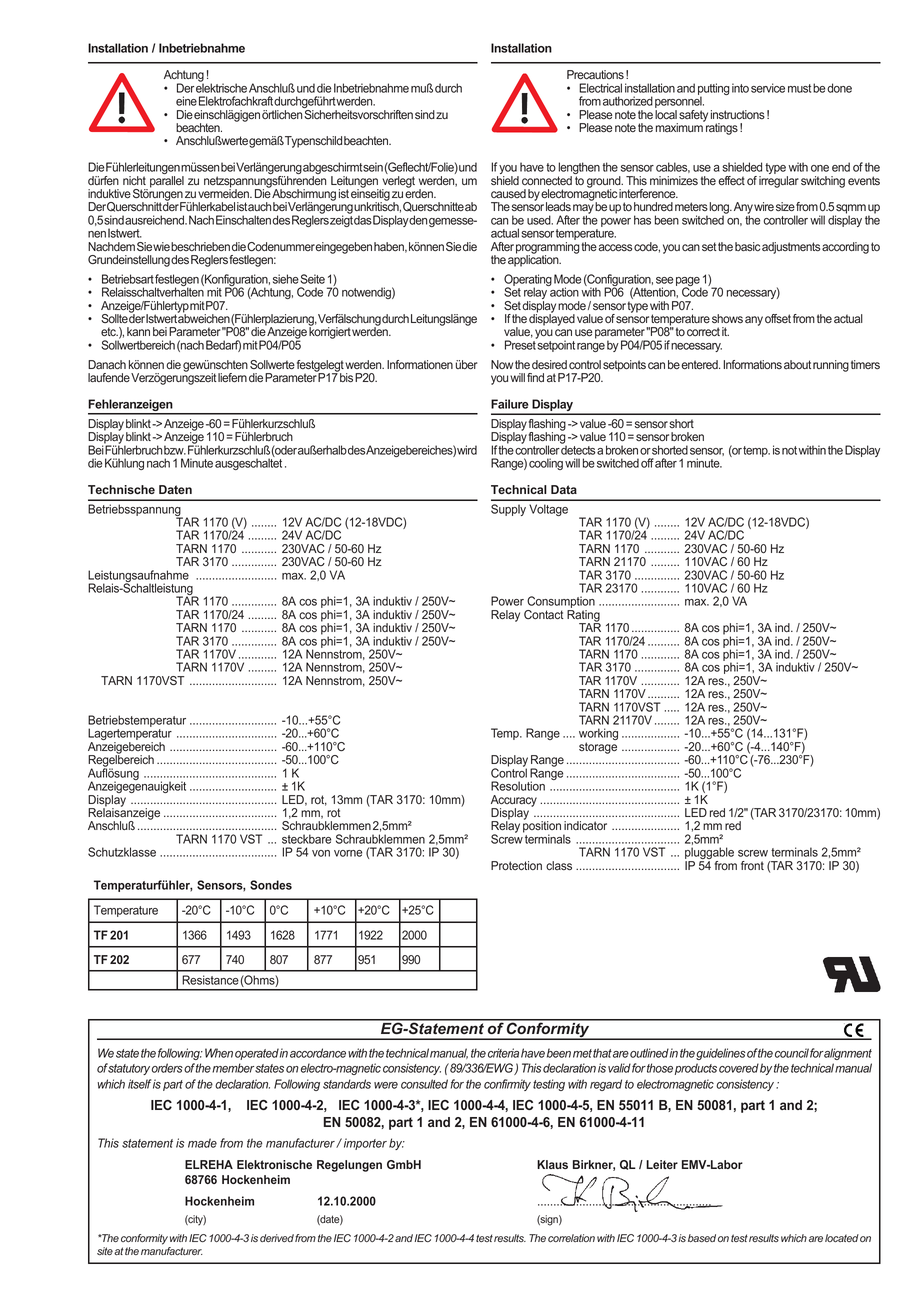  What do you see at coordinates (752, 865) in the screenshot?
I see `front` at bounding box center [752, 865].
